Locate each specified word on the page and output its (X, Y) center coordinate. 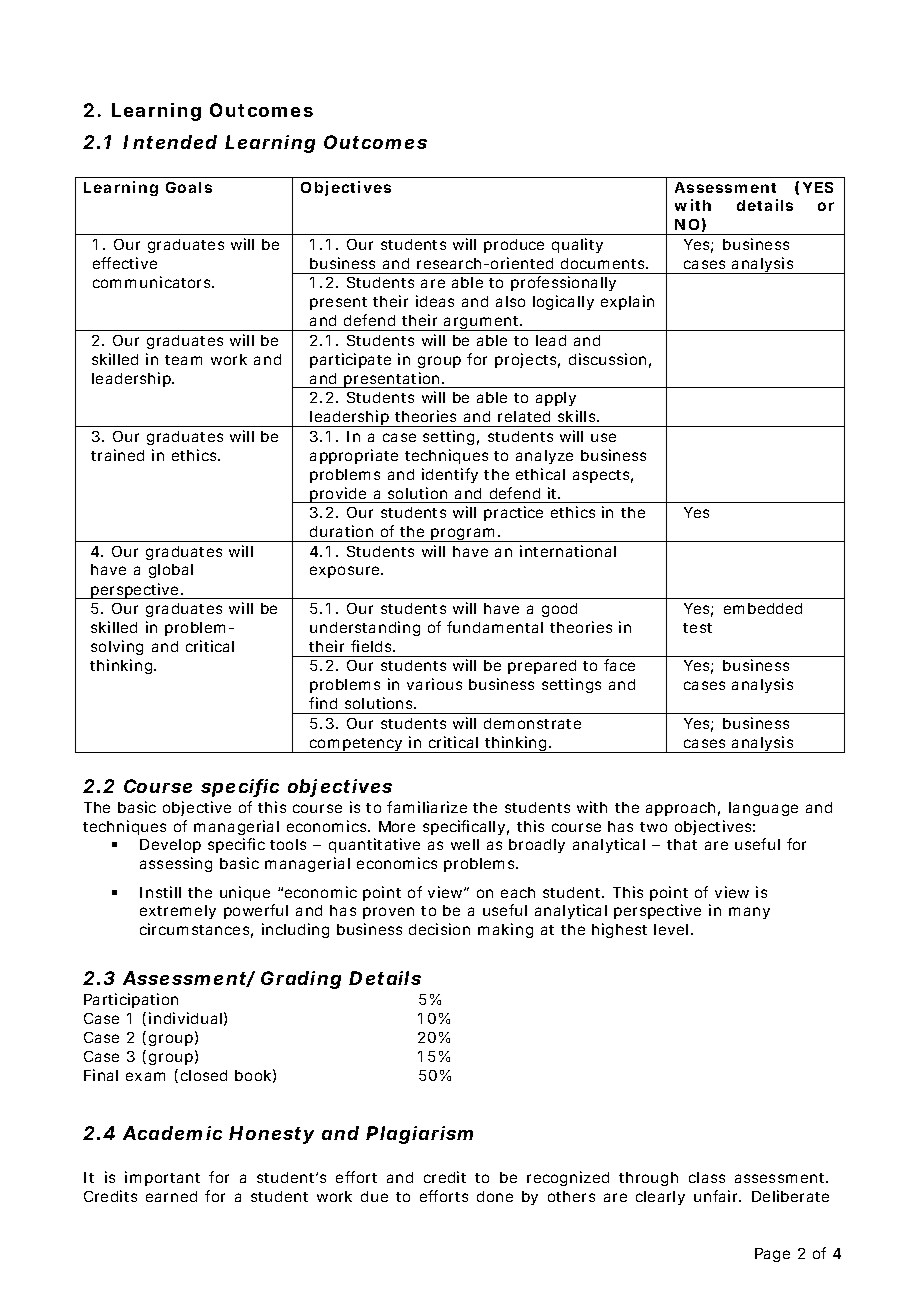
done (495, 1196)
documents (604, 263)
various (434, 684)
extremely (178, 912)
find (323, 703)
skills (578, 416)
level (671, 929)
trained (117, 455)
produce (514, 246)
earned (171, 1196)
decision (439, 929)
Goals (189, 187)
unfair (717, 1196)
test (697, 628)
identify (450, 475)
